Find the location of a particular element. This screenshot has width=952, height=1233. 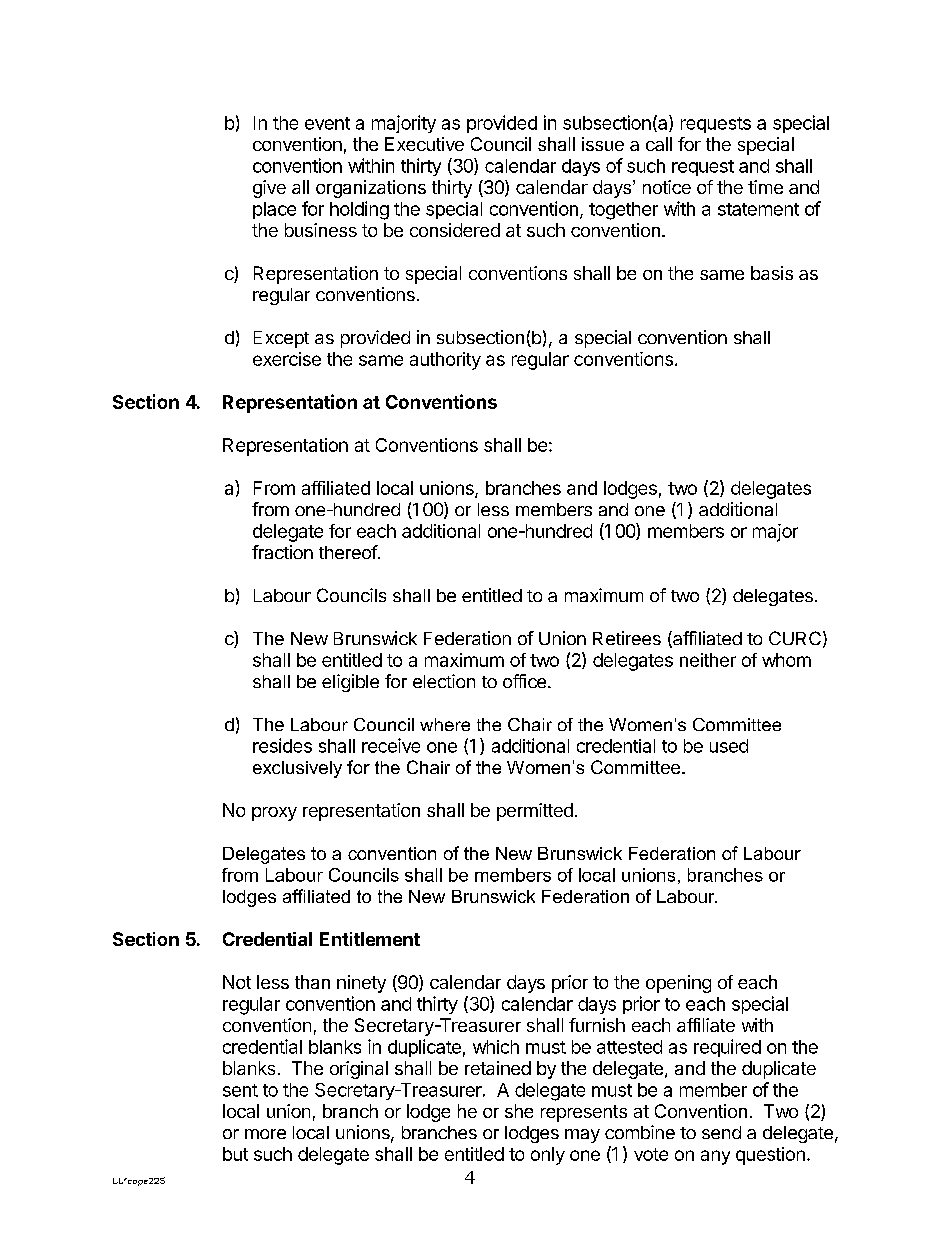

neither is located at coordinates (708, 660).
